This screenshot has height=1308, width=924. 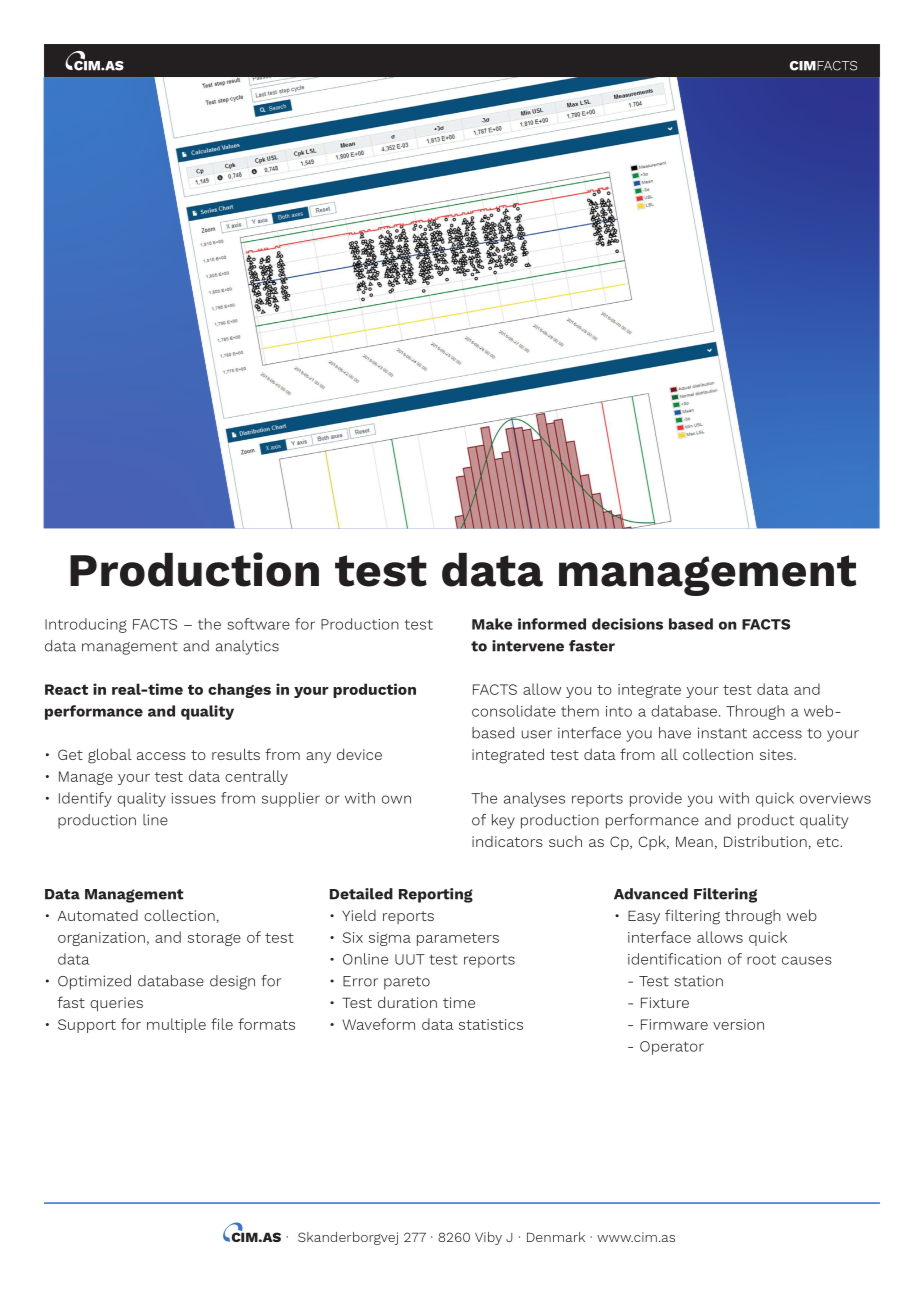 I want to click on station, so click(x=698, y=981).
